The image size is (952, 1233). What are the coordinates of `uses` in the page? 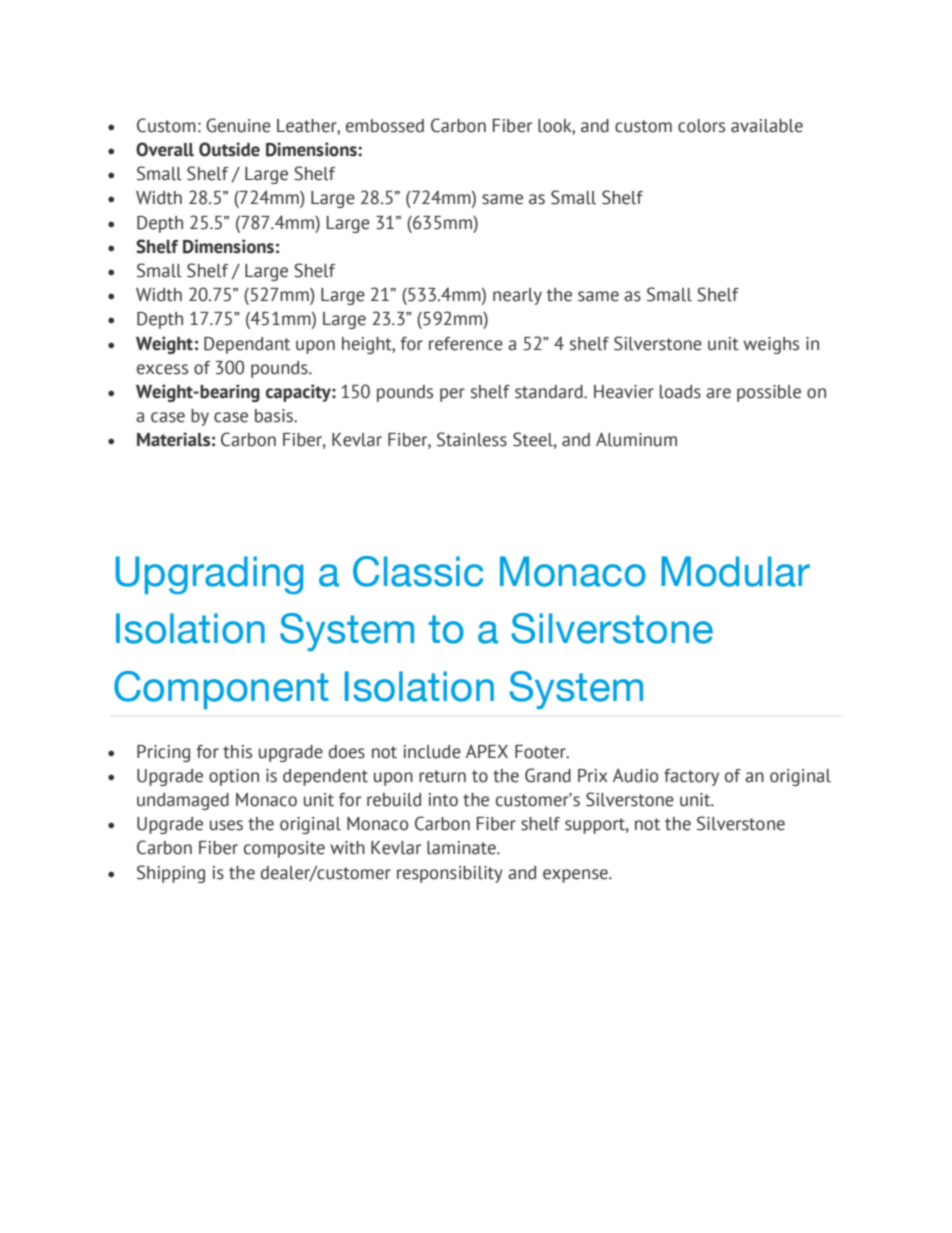 It's located at (226, 825).
